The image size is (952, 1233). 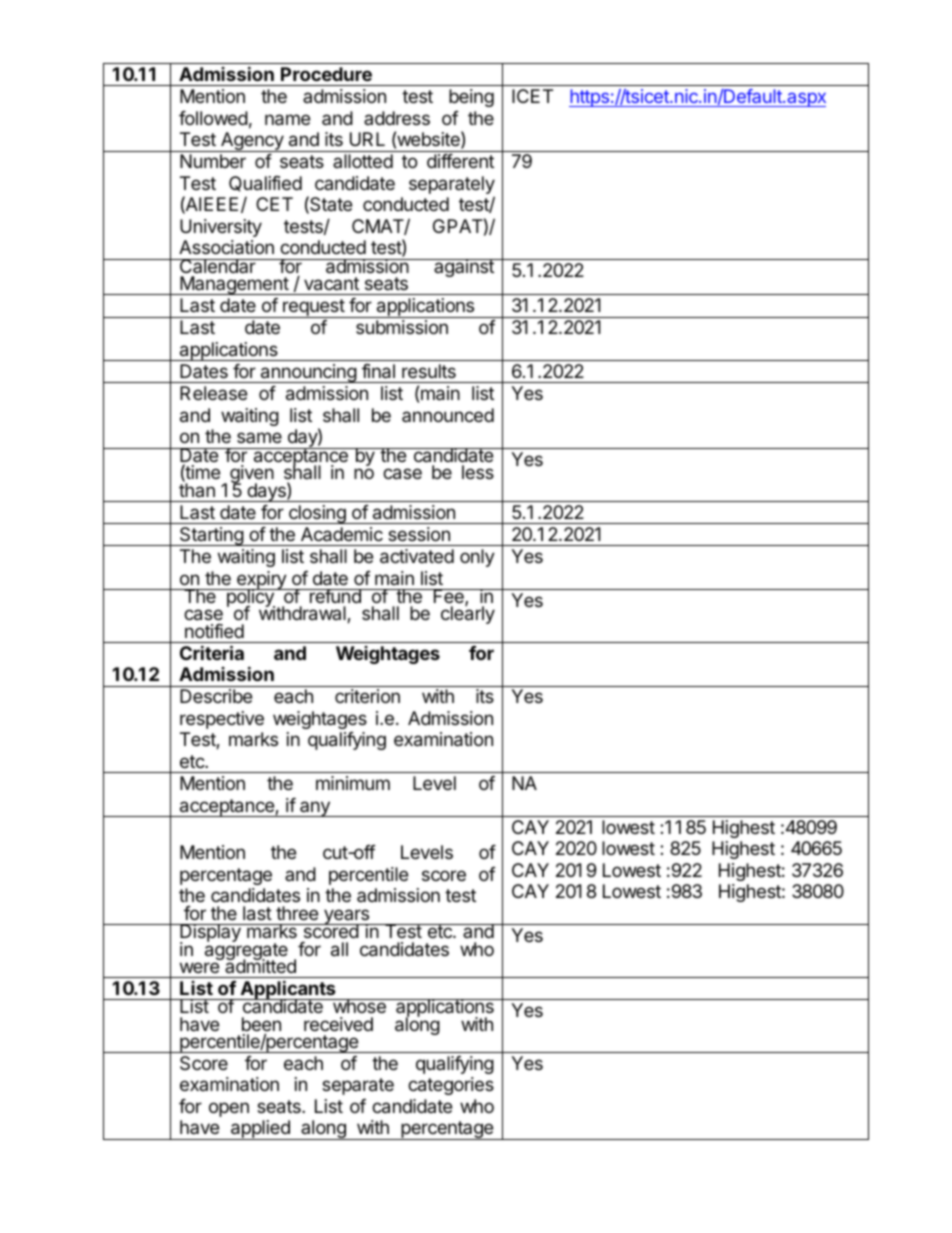 What do you see at coordinates (335, 596) in the screenshot?
I see `refund` at bounding box center [335, 596].
